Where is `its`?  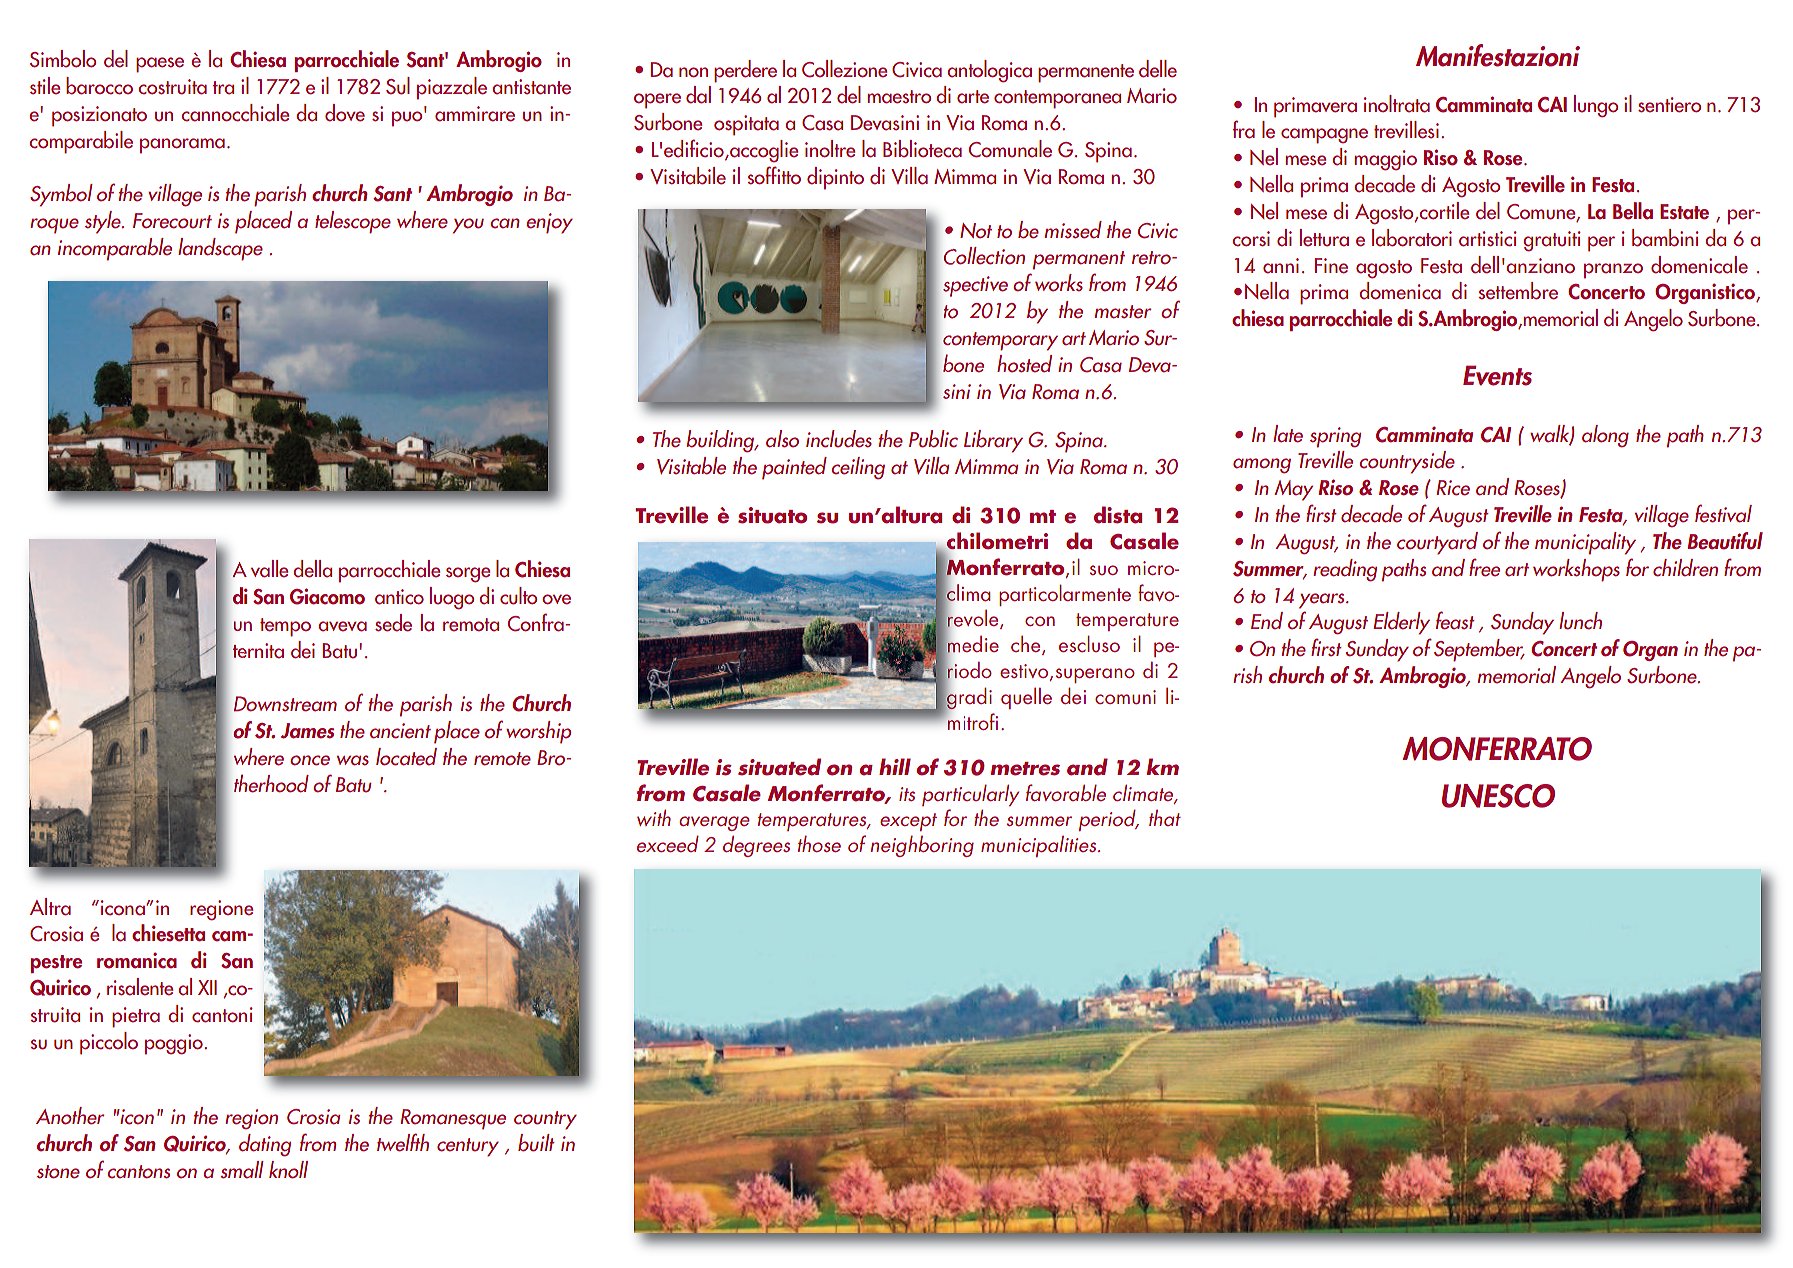 its is located at coordinates (907, 794).
